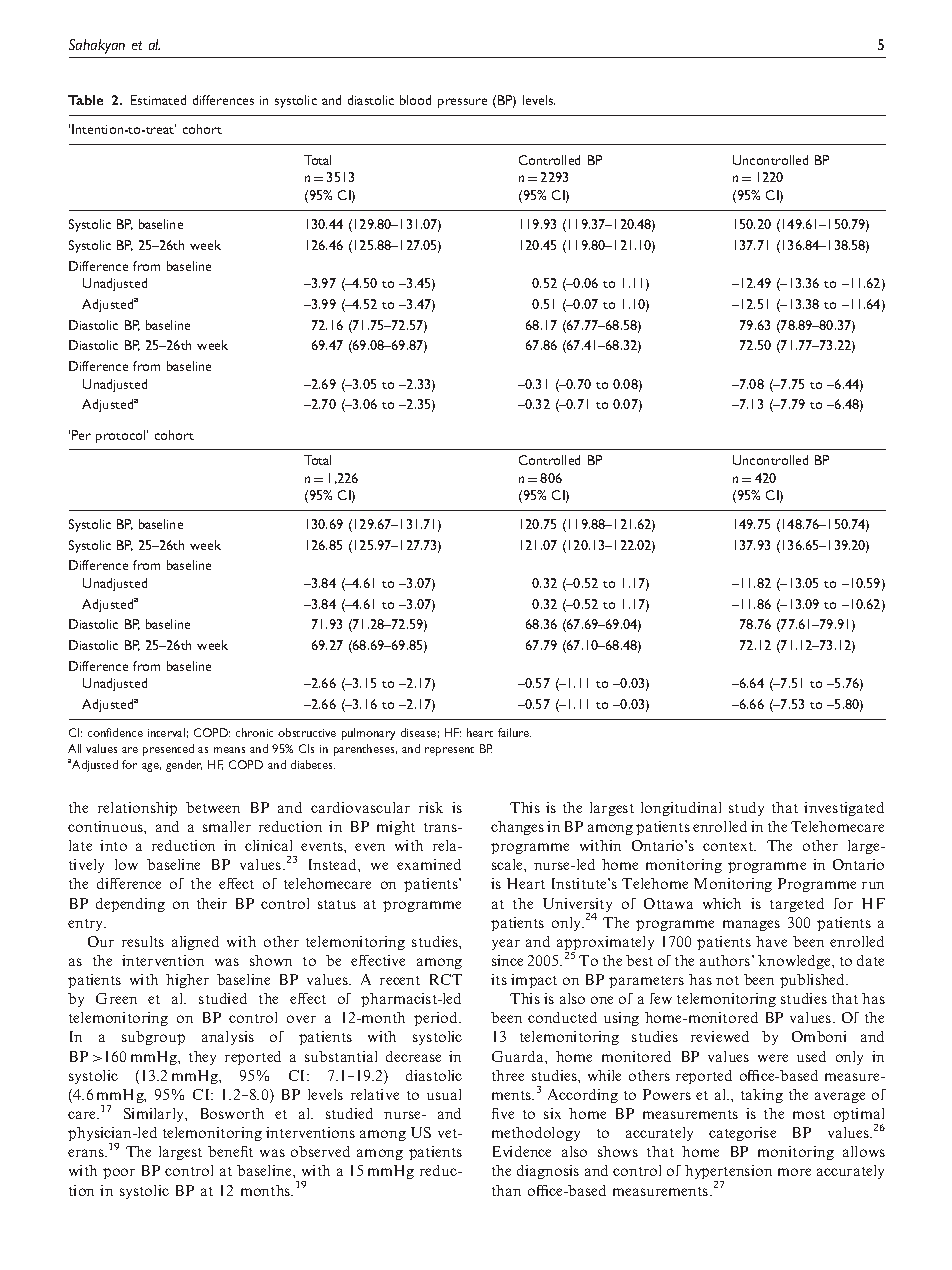  What do you see at coordinates (115, 732) in the screenshot?
I see `confidence` at bounding box center [115, 732].
